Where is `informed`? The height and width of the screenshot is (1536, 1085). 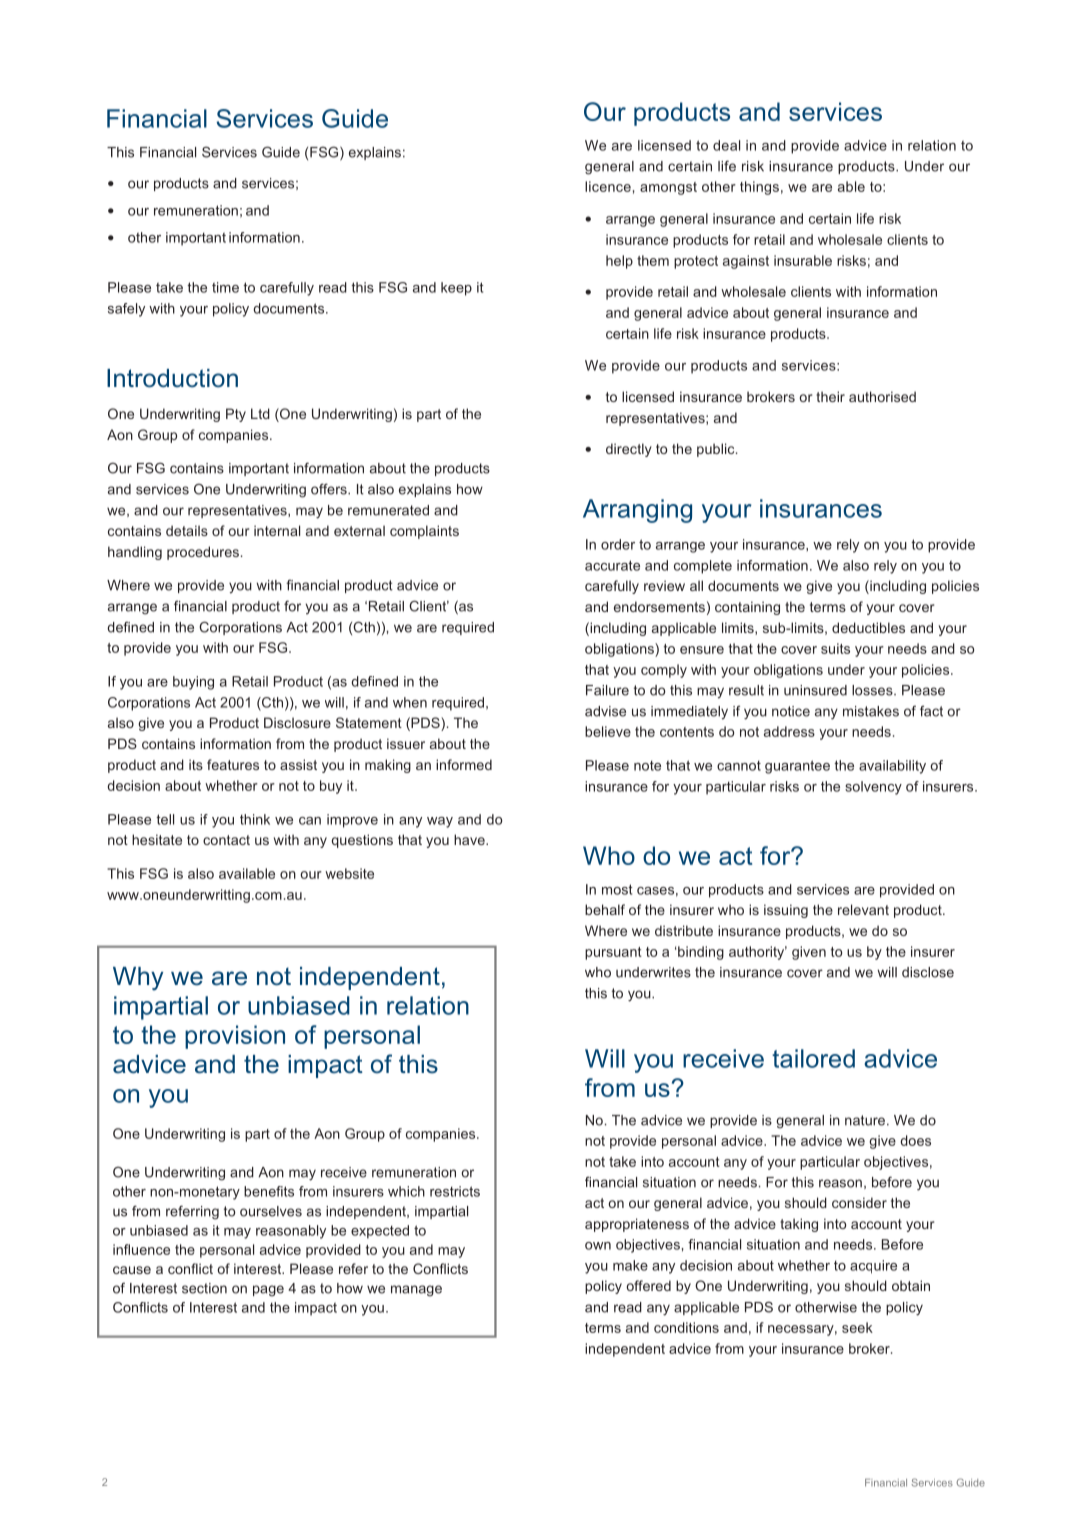
informed is located at coordinates (464, 764).
